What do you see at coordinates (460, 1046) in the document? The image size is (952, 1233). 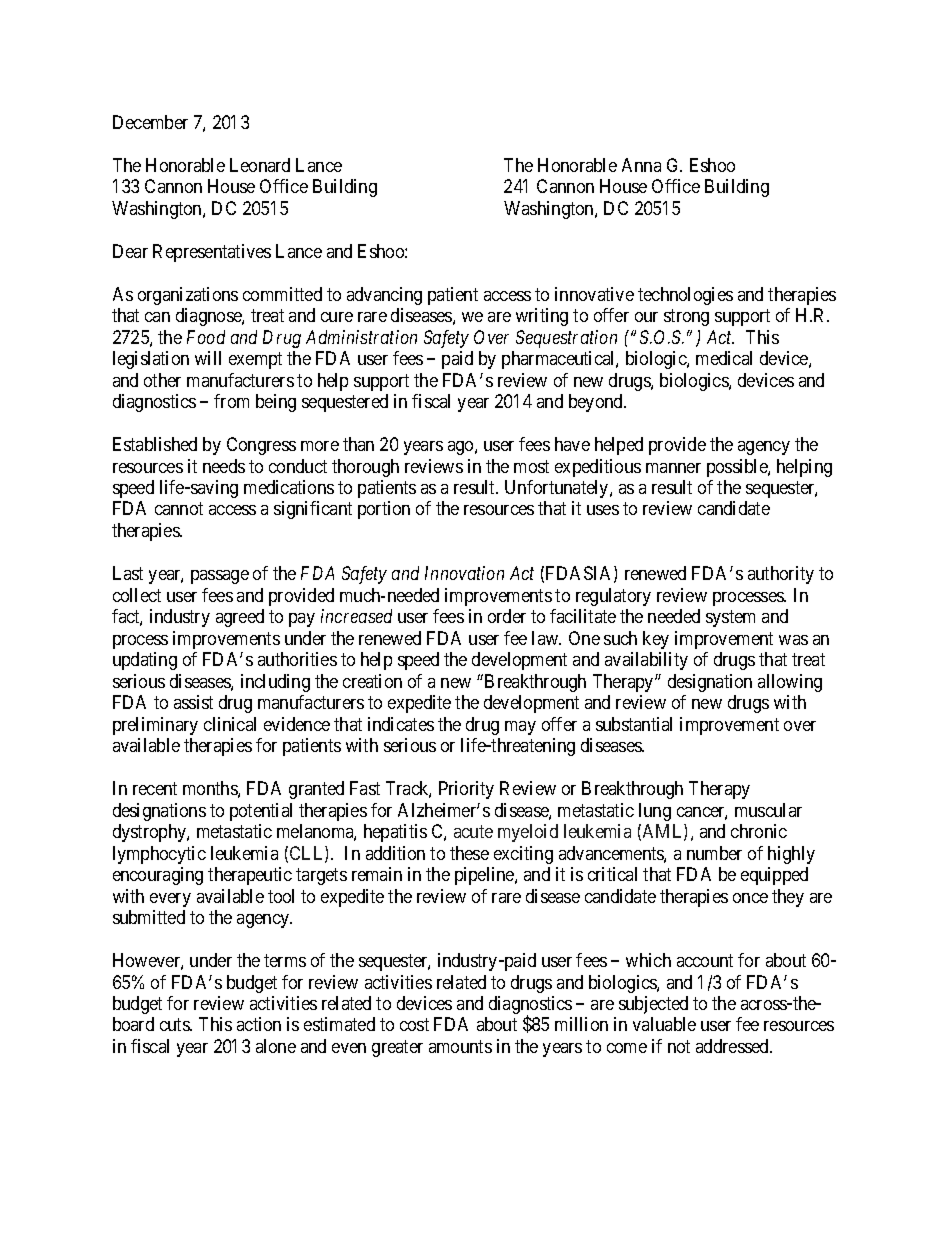 I see `amounts` at bounding box center [460, 1046].
